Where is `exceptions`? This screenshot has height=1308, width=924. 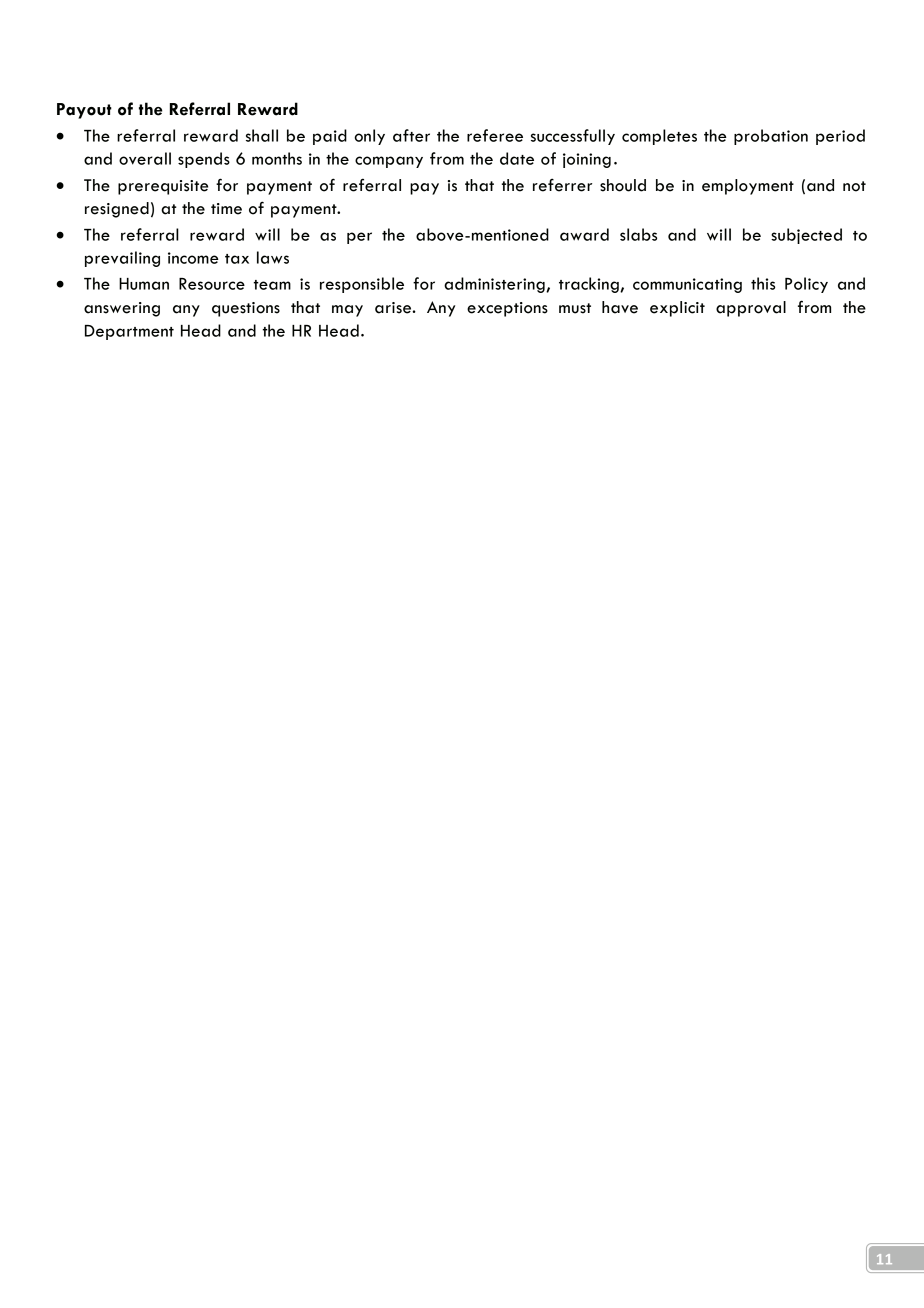 exceptions is located at coordinates (507, 309).
